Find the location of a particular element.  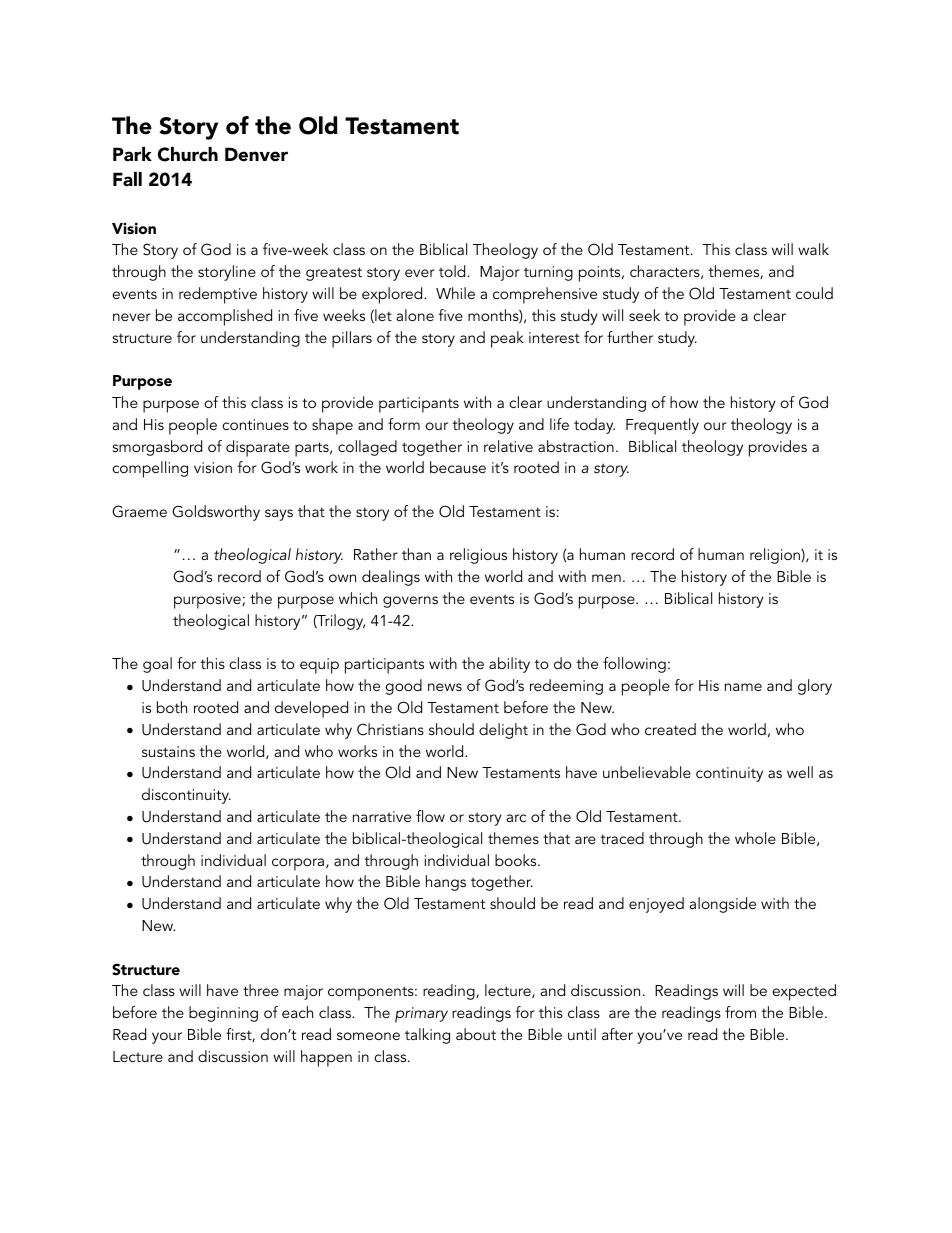

peak is located at coordinates (507, 339).
